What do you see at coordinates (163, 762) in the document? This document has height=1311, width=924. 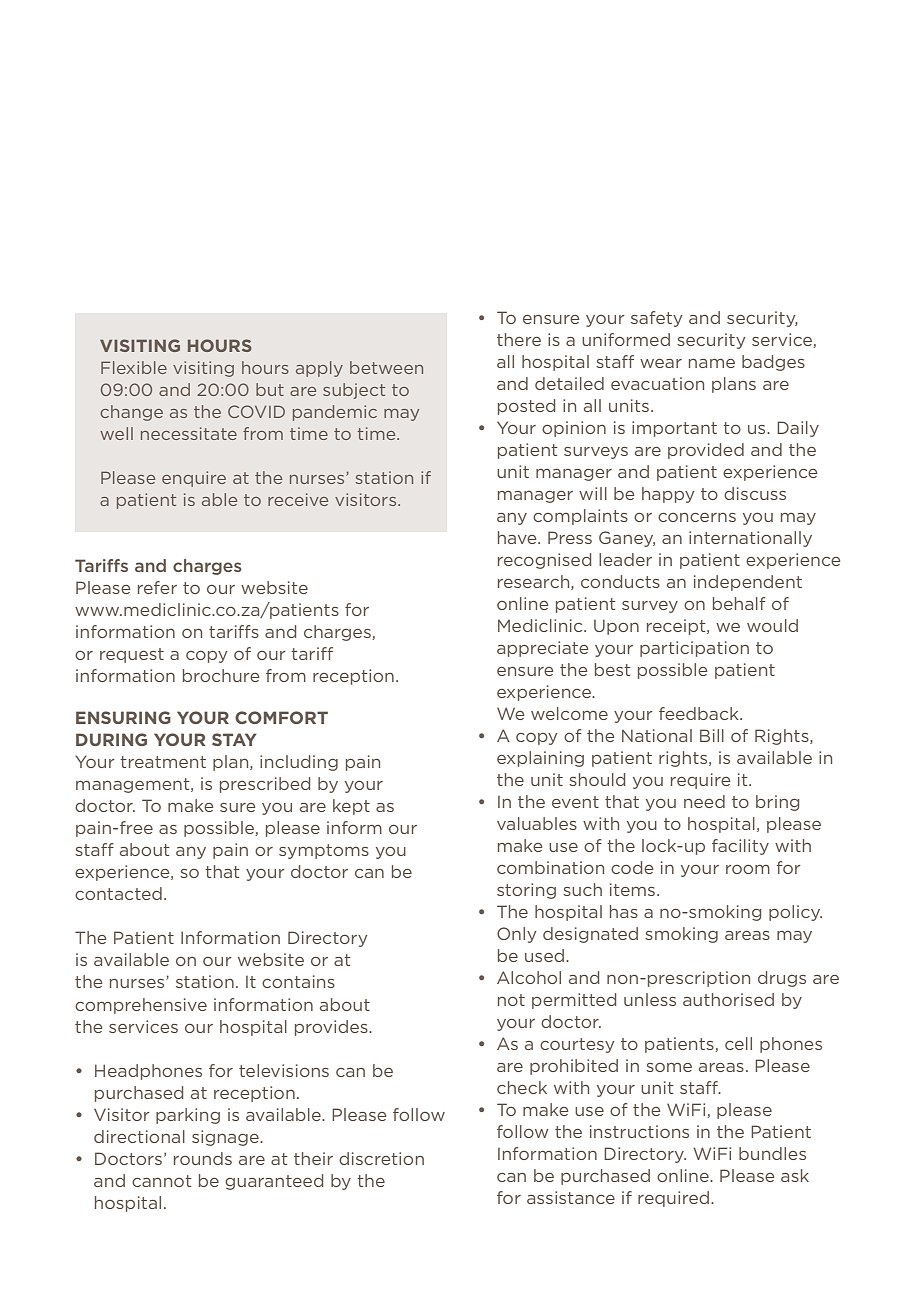 I see `treatment` at bounding box center [163, 762].
